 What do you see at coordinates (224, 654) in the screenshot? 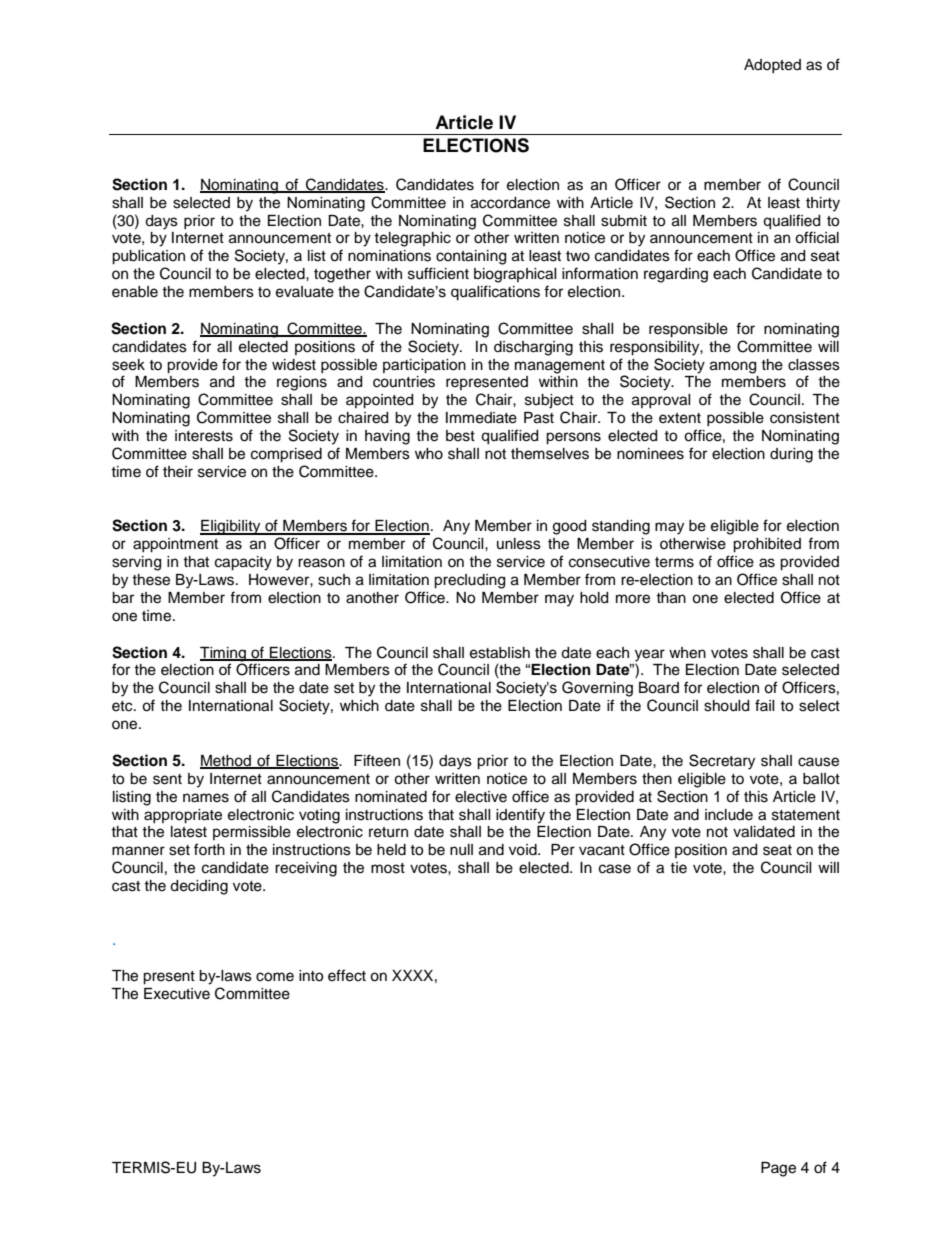
I see `Timing` at bounding box center [224, 654].
